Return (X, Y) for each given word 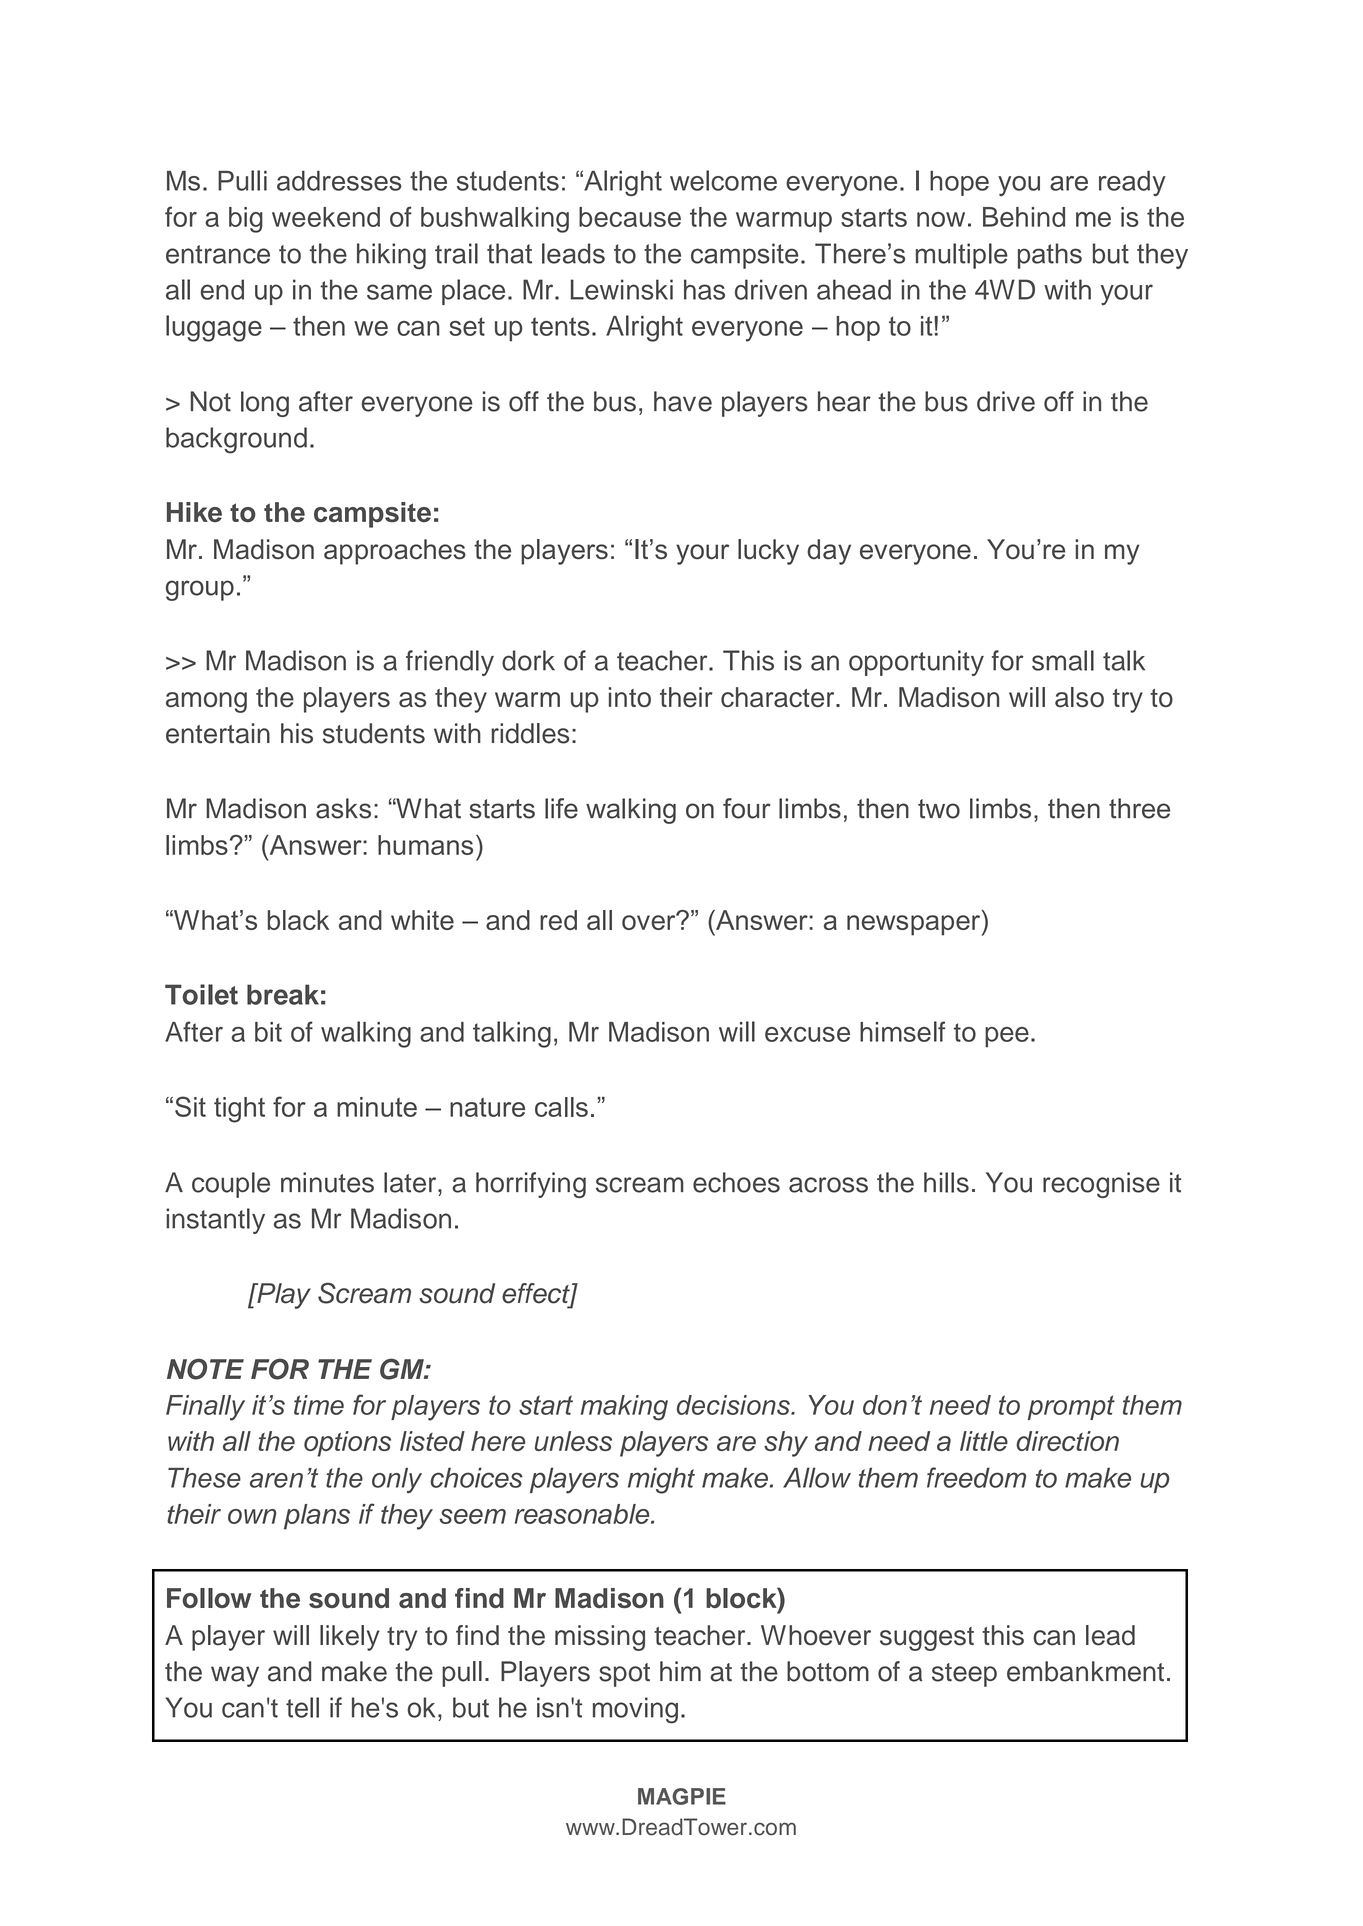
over (650, 921)
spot (624, 1675)
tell (302, 1707)
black (298, 920)
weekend (326, 217)
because (630, 217)
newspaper (915, 925)
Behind (1024, 217)
